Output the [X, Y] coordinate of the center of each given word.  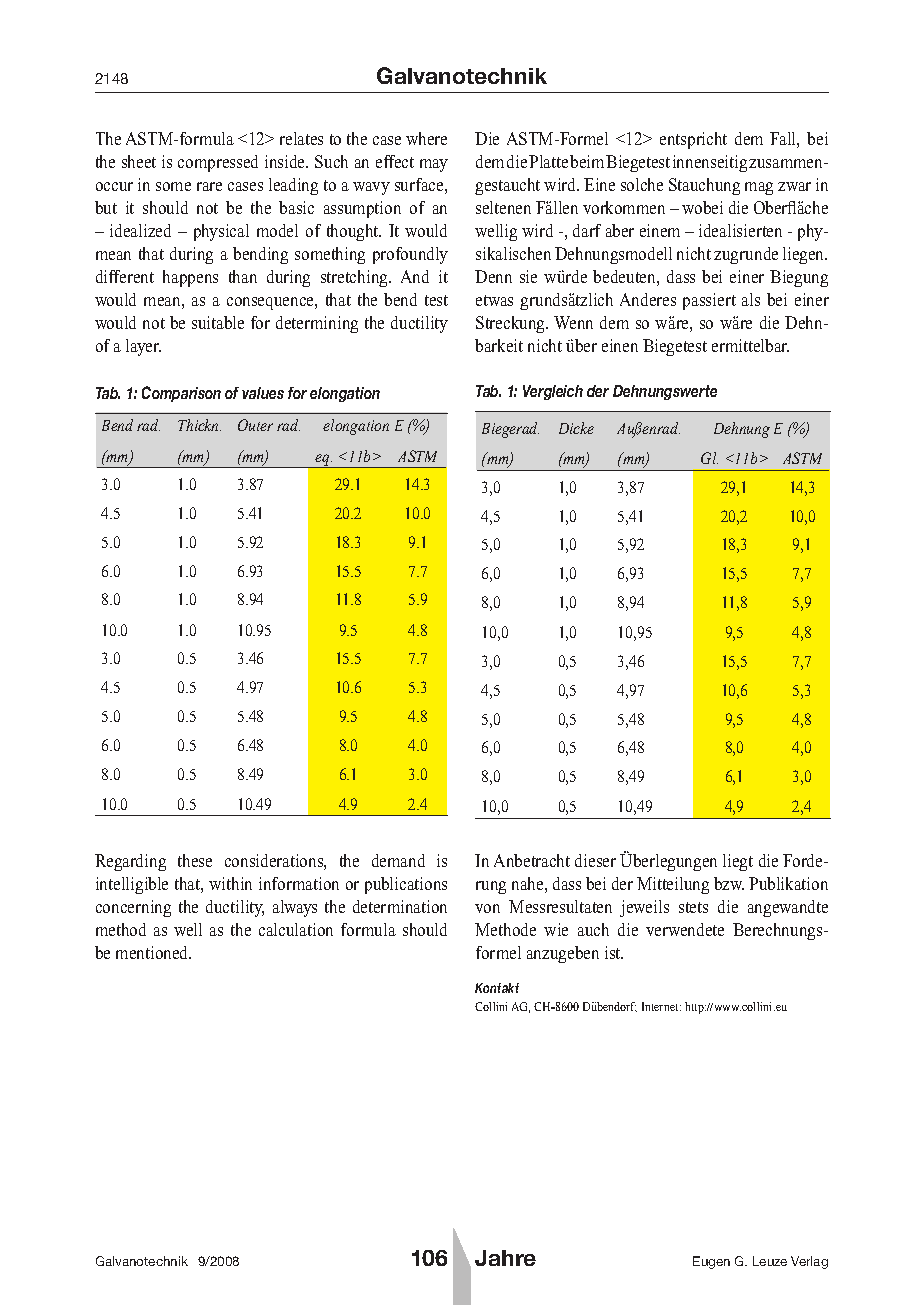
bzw [729, 883]
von [487, 908]
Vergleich [553, 392]
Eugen [711, 1262]
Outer [255, 425]
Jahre [505, 1258]
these [195, 860]
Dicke [576, 428]
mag [759, 188]
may [434, 165]
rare [209, 186]
